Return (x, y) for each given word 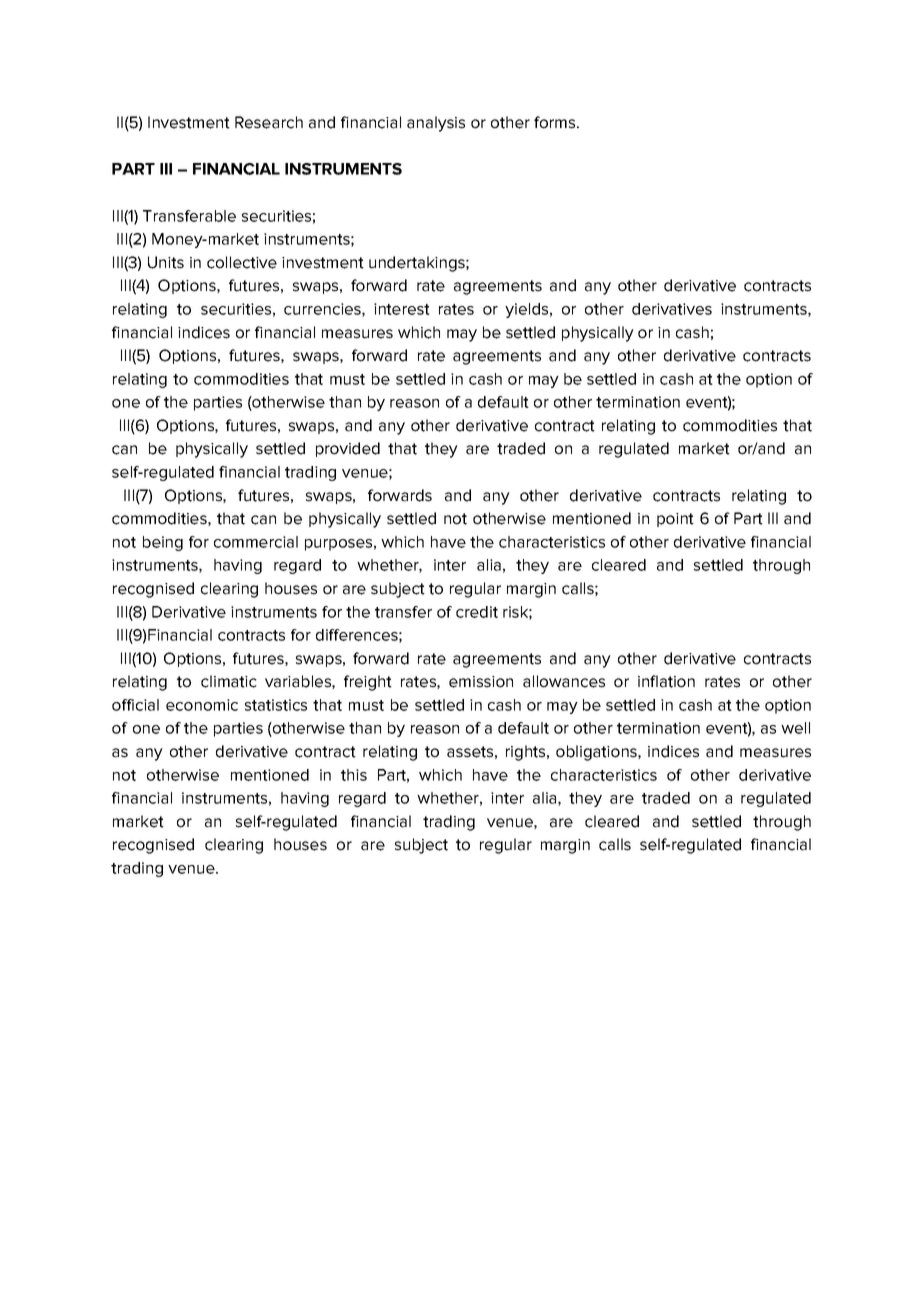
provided (348, 449)
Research (269, 122)
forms (556, 122)
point (675, 520)
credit (477, 612)
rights (527, 753)
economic (202, 705)
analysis (436, 124)
